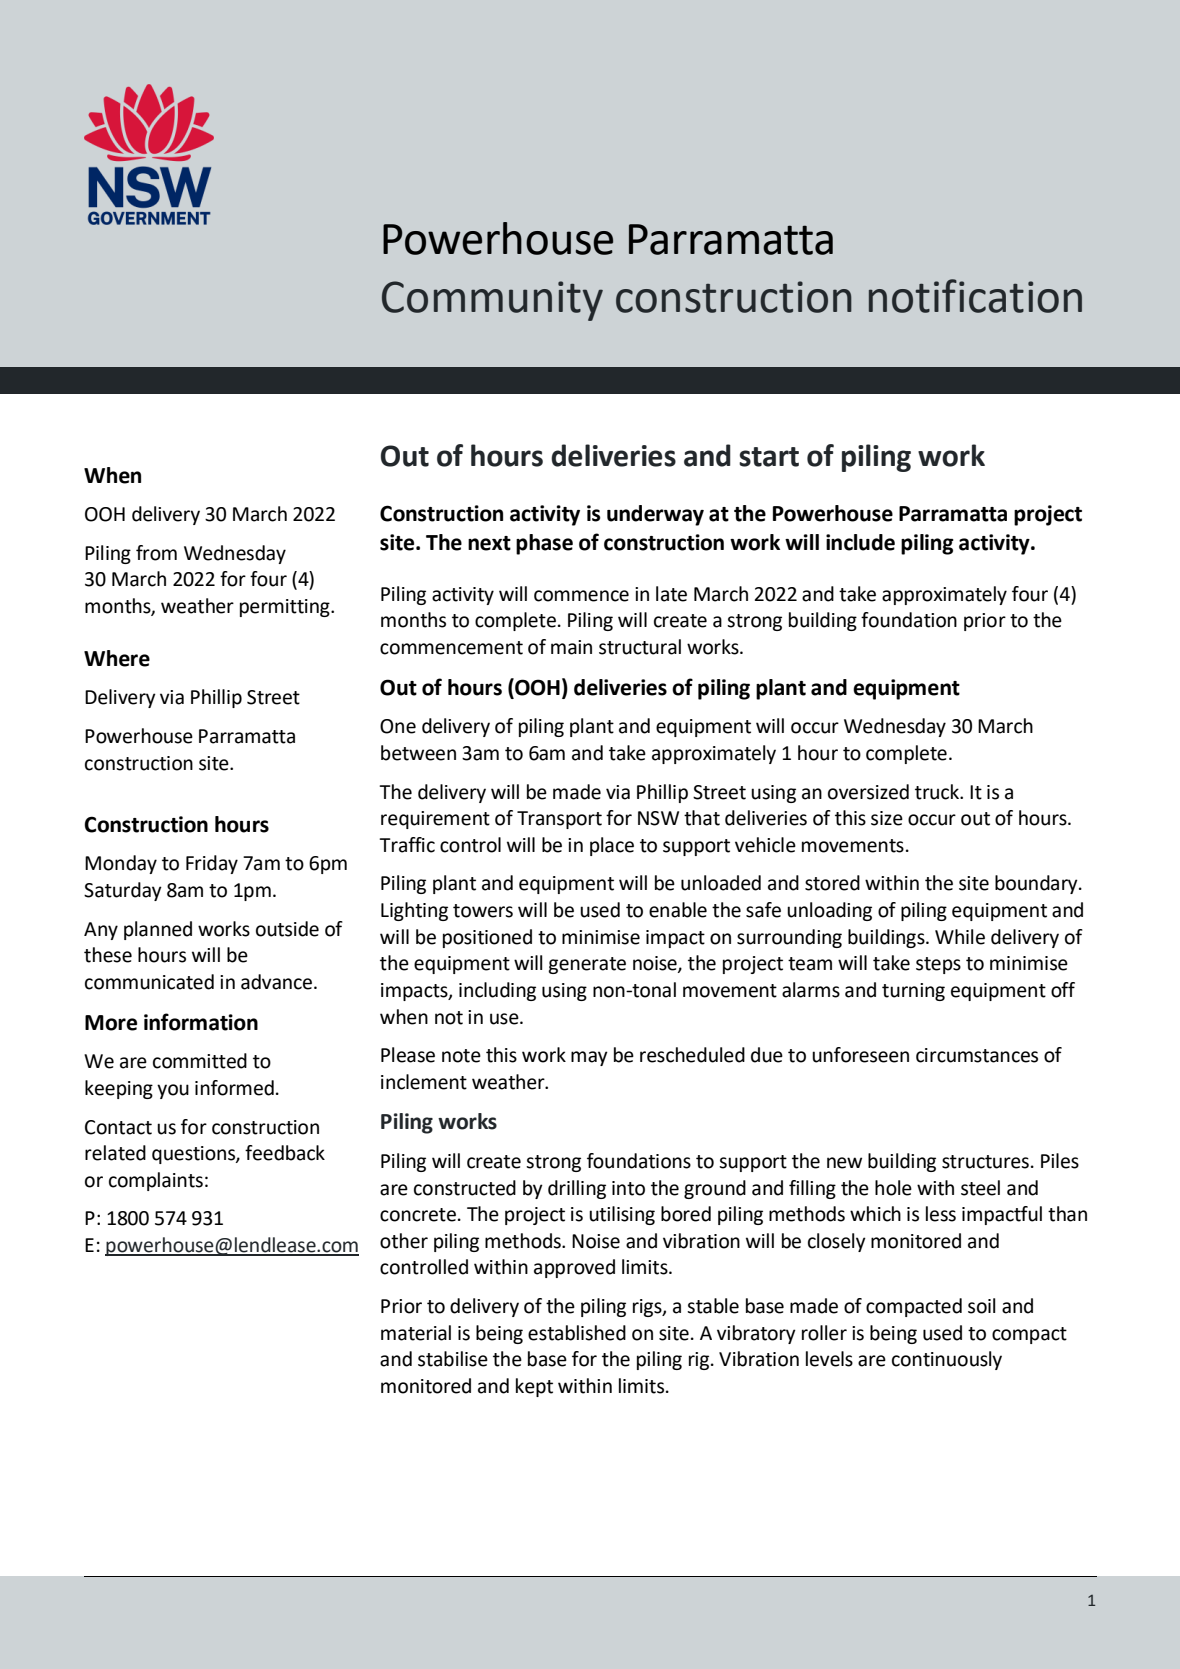 The width and height of the screenshot is (1180, 1669). I want to click on may, so click(589, 1058).
